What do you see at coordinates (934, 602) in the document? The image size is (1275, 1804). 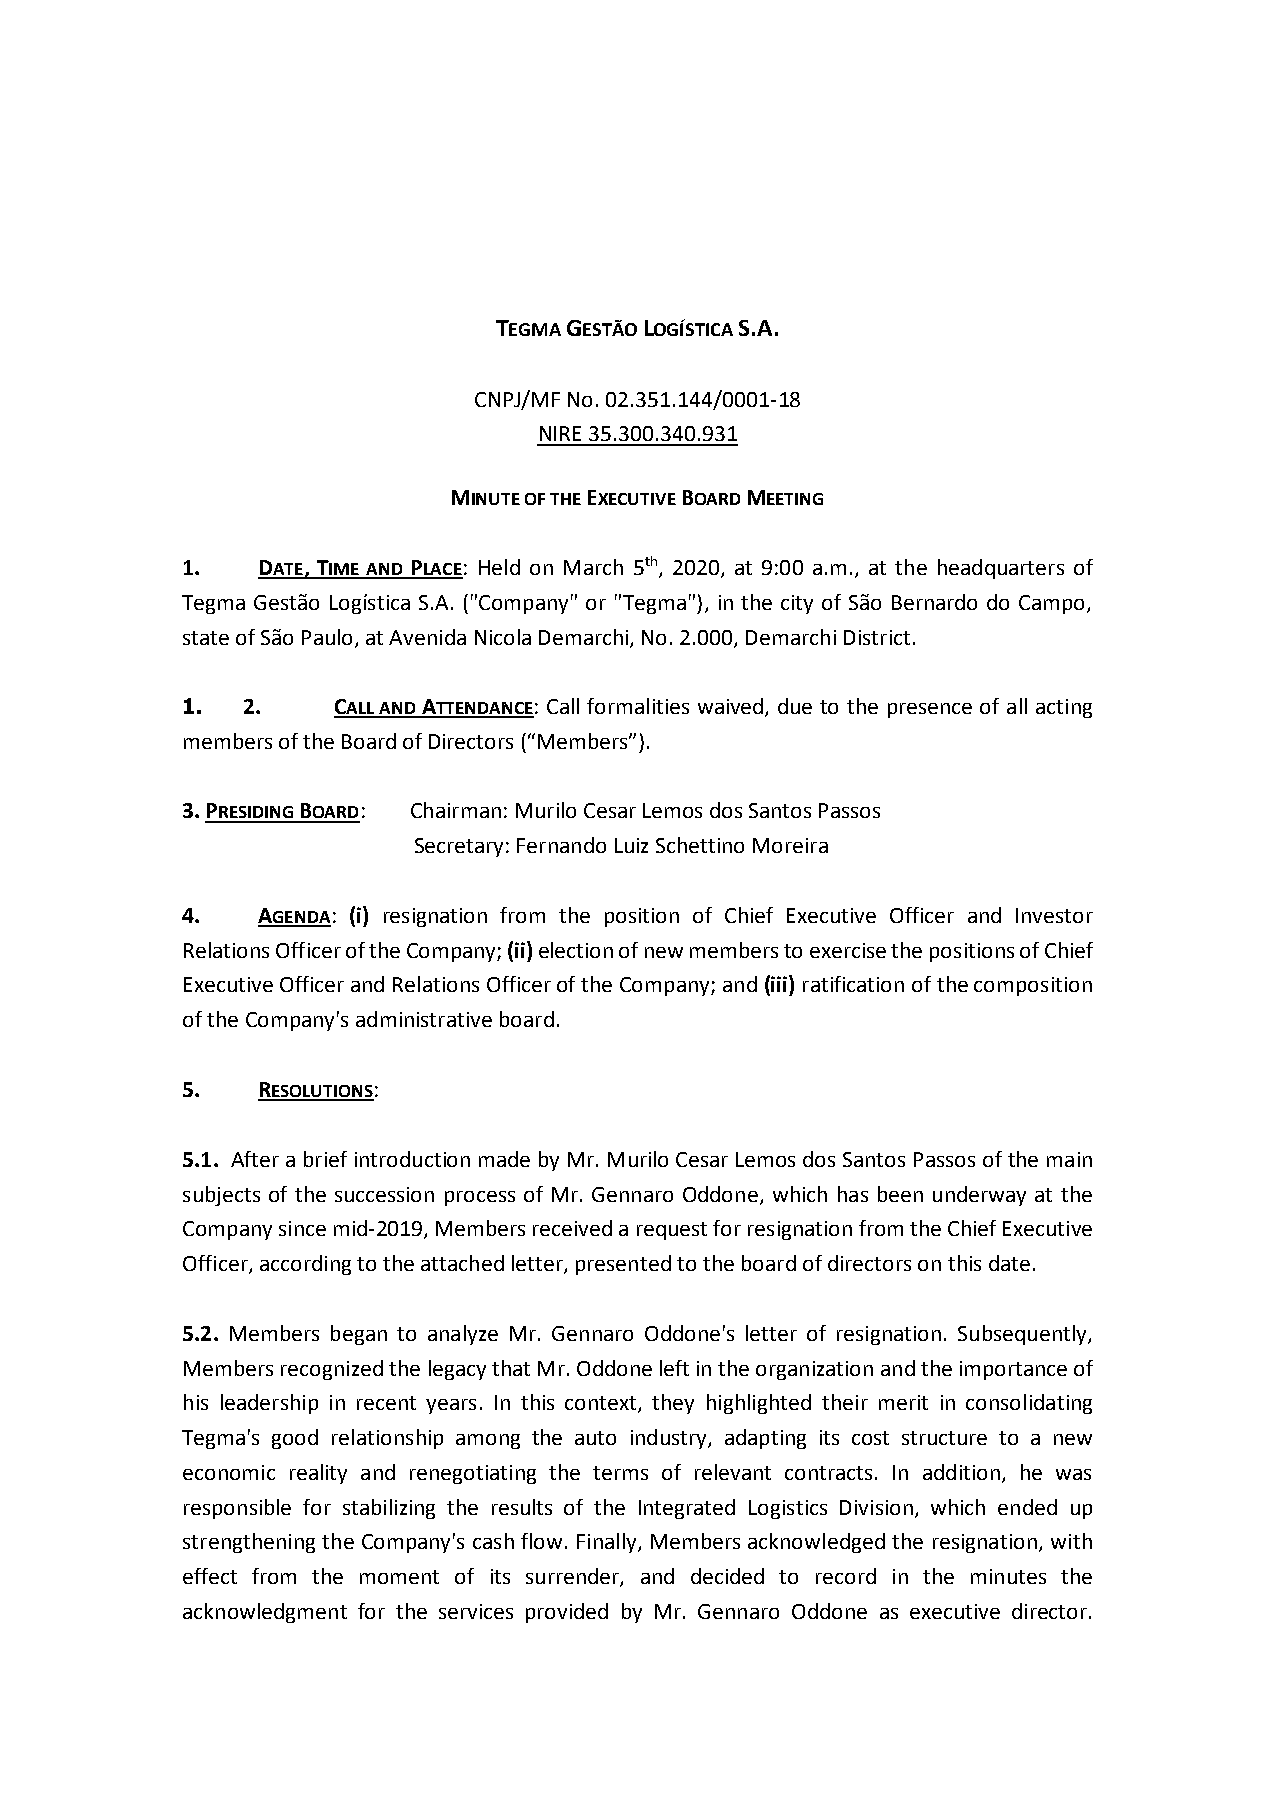 I see `Bernardo` at bounding box center [934, 602].
